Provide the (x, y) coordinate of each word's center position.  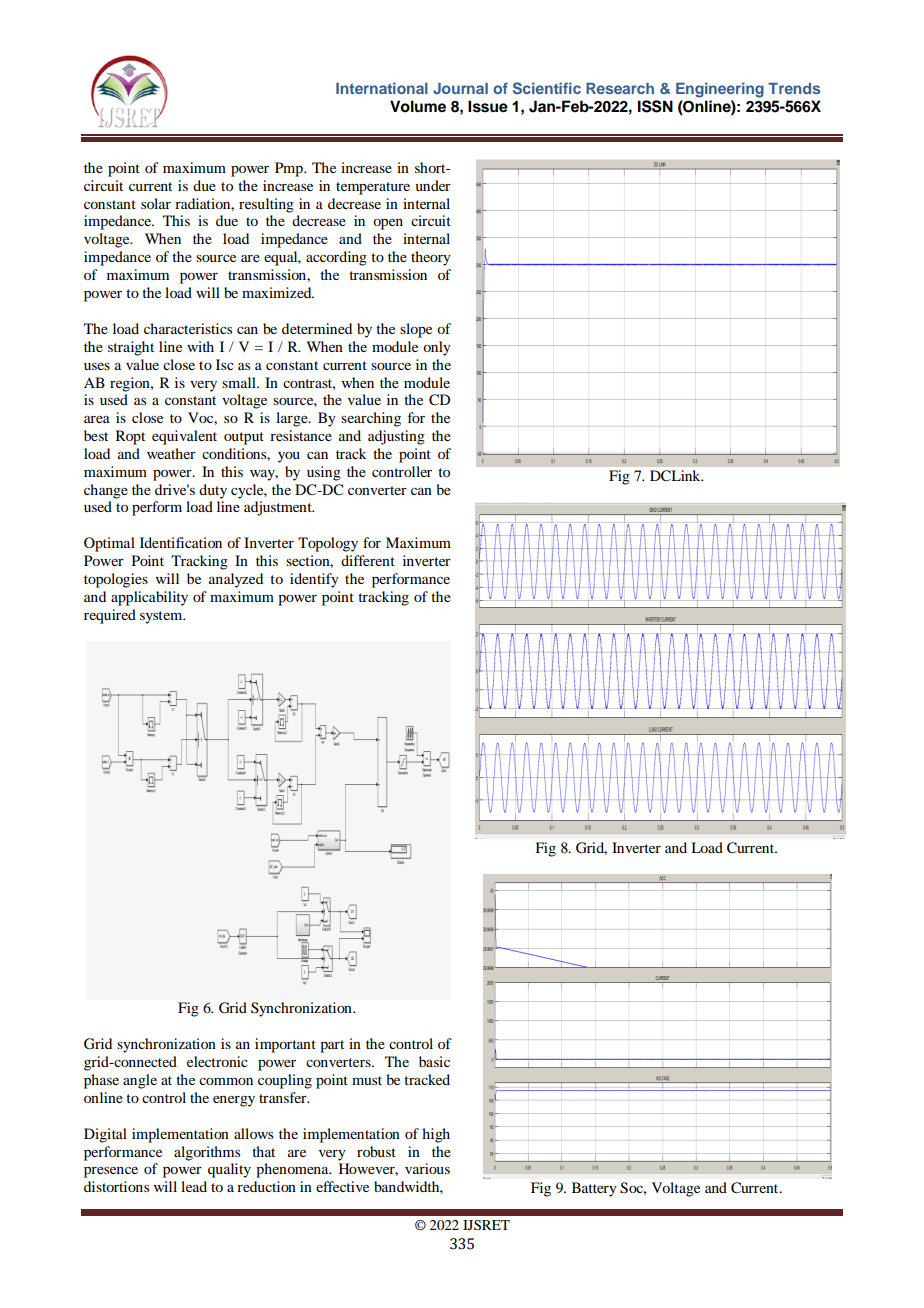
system (162, 617)
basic (434, 1061)
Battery (594, 1189)
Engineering (720, 90)
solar (156, 203)
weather (171, 453)
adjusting (396, 437)
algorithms (207, 1153)
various (427, 1168)
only (437, 348)
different (368, 560)
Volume (418, 106)
